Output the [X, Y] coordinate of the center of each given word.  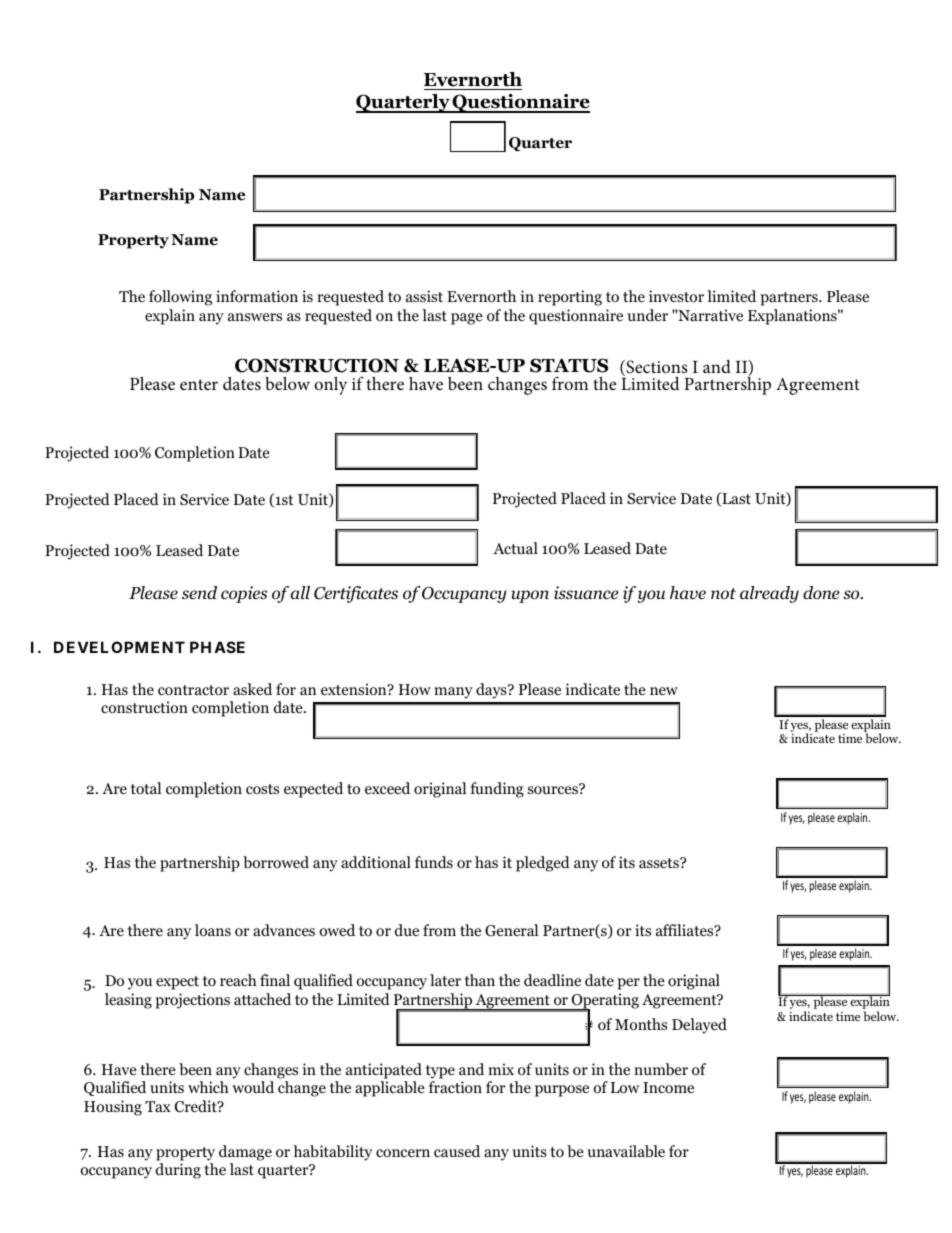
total [146, 788]
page [467, 319]
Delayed [699, 1026]
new [664, 691]
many [453, 693]
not [723, 594]
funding [497, 790]
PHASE [217, 647]
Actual [515, 548]
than [480, 980]
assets [660, 863]
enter [199, 384]
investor [676, 296]
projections [192, 1001]
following [180, 298]
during [178, 1171]
